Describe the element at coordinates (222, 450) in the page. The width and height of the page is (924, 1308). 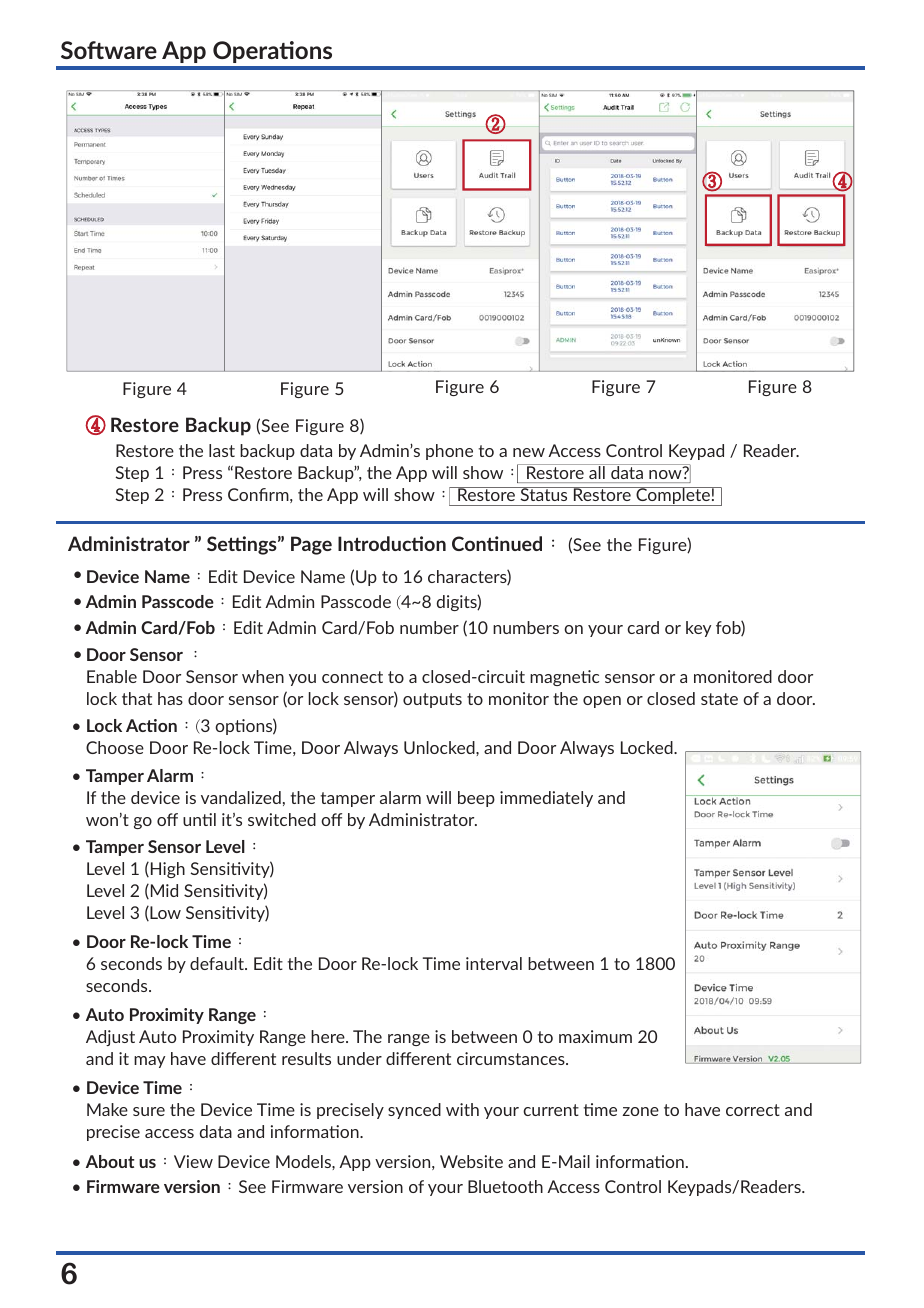
I see `last` at that location.
